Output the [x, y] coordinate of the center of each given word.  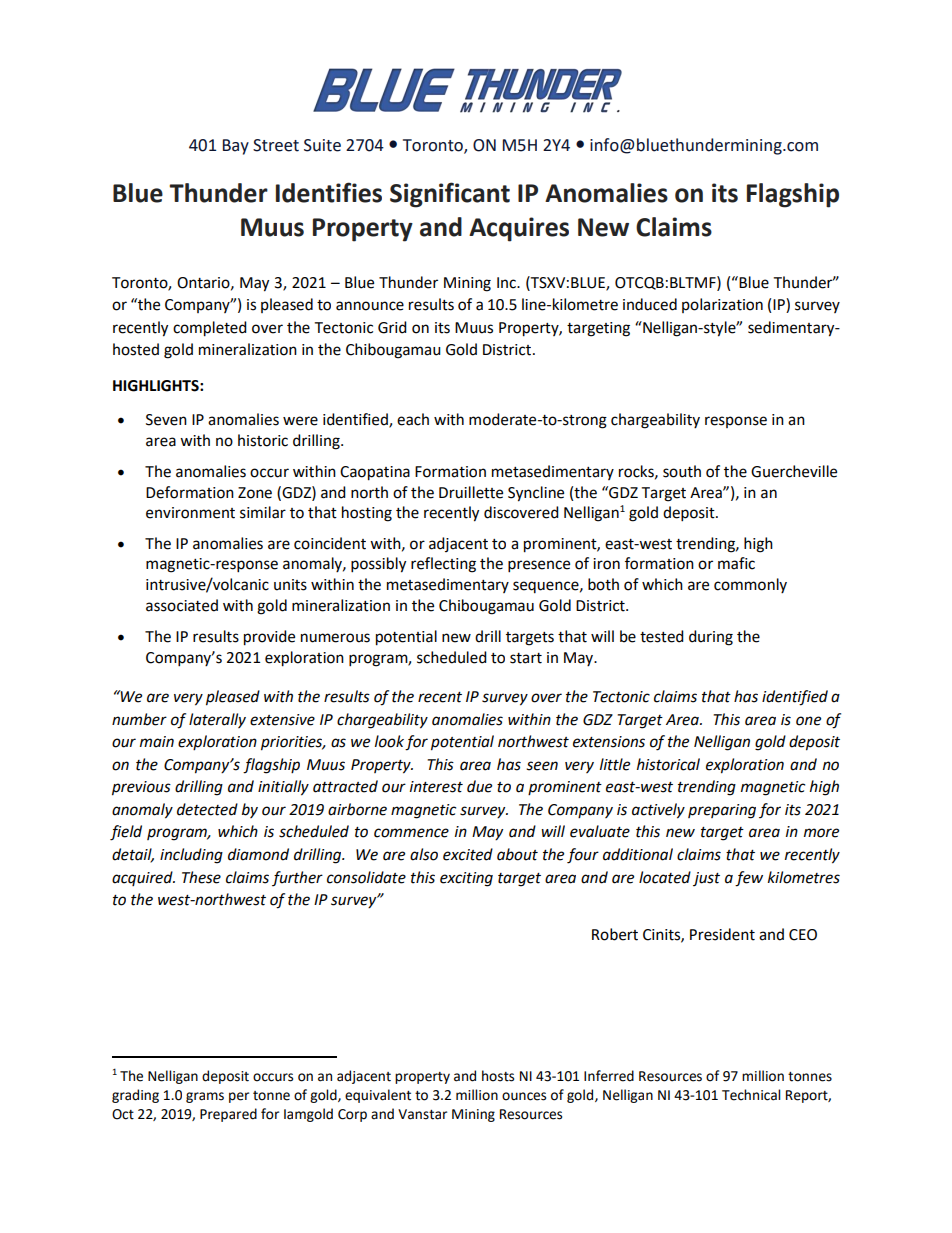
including [191, 856]
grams [205, 1097]
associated [182, 605]
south [682, 471]
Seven [166, 420]
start [526, 658]
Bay [236, 147]
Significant [450, 195]
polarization [722, 305]
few [749, 879]
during [711, 638]
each [413, 419]
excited [468, 854]
